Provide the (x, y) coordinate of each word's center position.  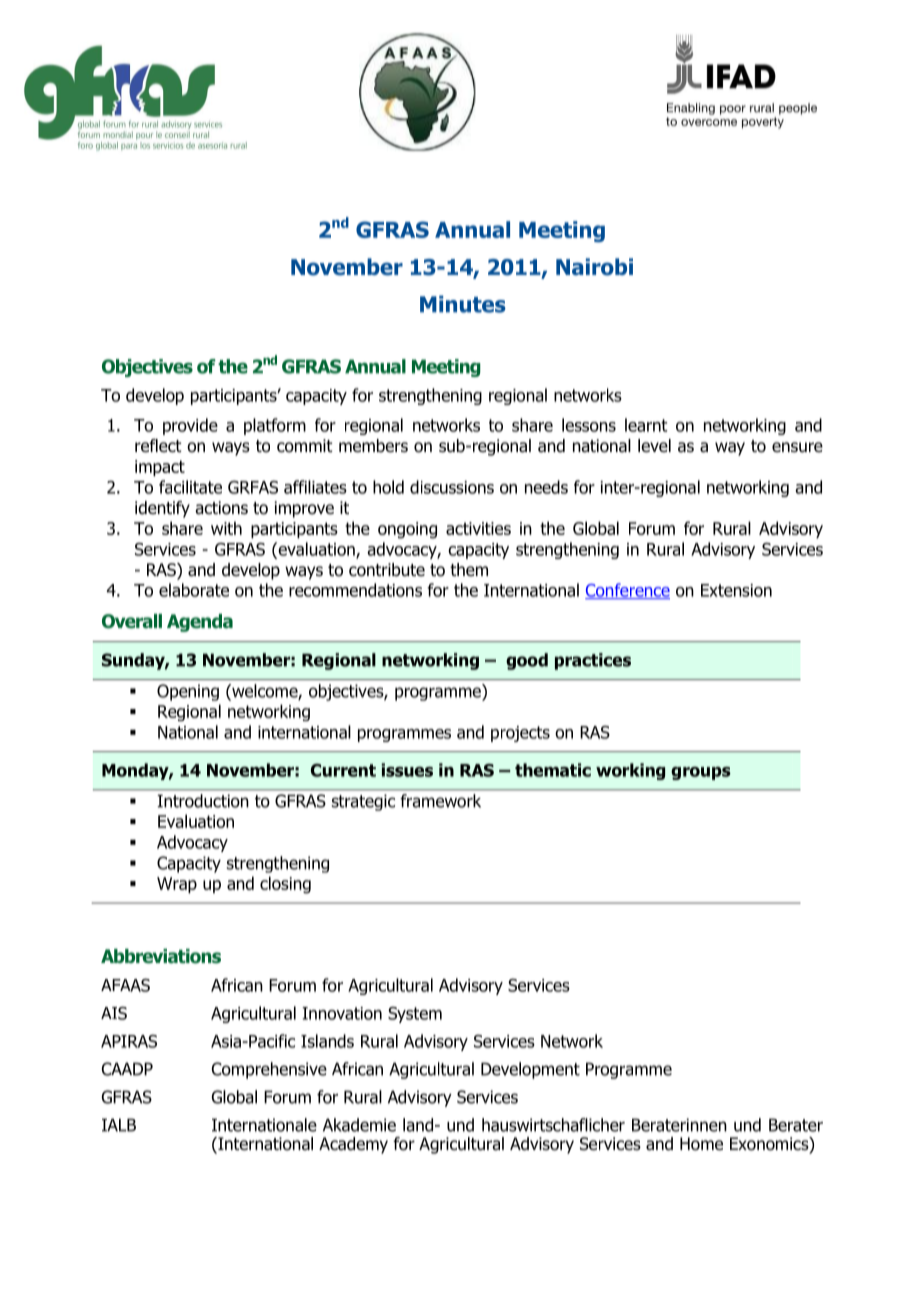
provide (190, 426)
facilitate (190, 487)
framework (440, 801)
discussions (452, 487)
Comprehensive (269, 1070)
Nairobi (594, 267)
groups (701, 773)
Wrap (177, 885)
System (415, 1015)
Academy (353, 1145)
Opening (188, 692)
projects (520, 734)
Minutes (463, 304)
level (654, 446)
